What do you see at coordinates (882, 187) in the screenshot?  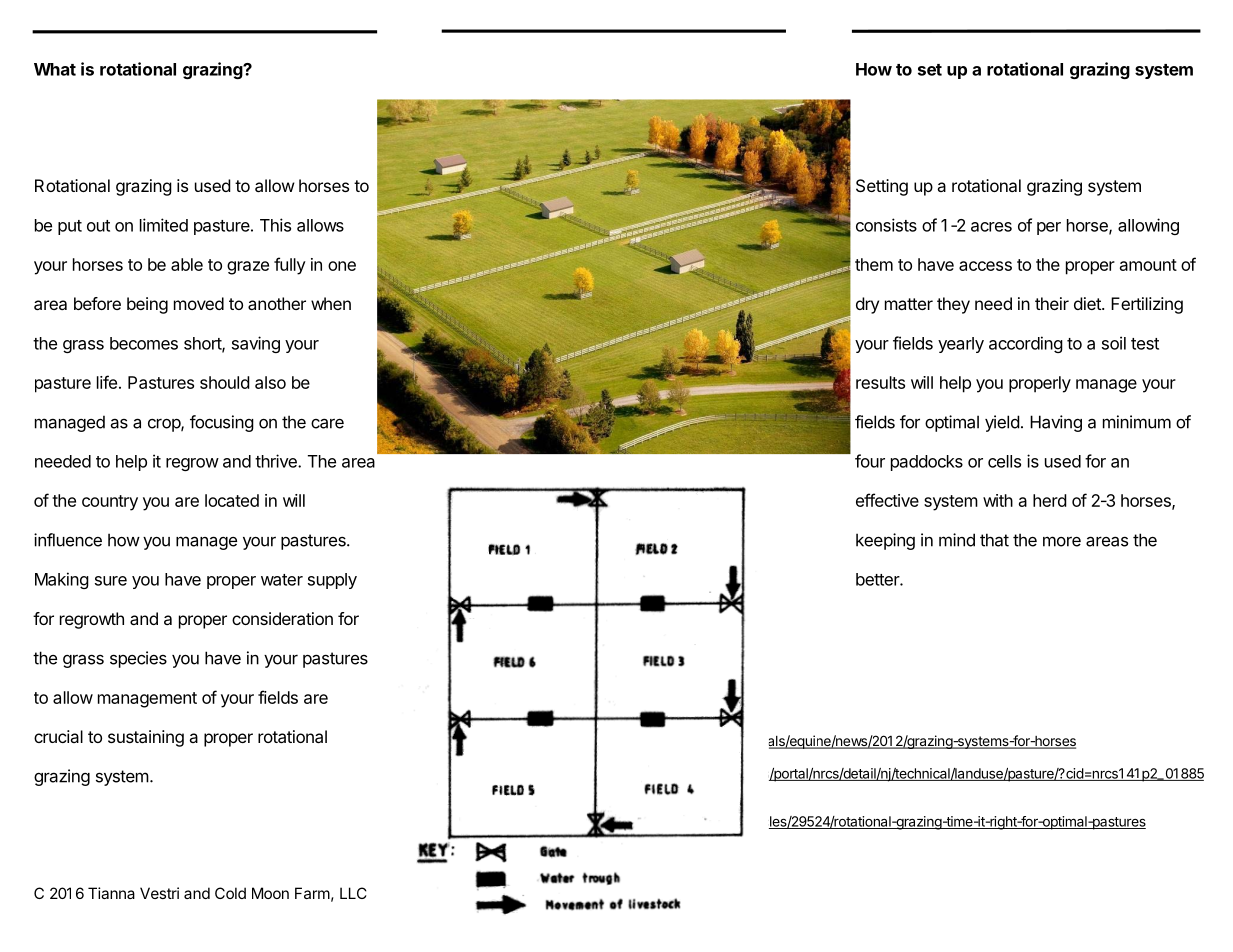 I see `Setting` at bounding box center [882, 187].
